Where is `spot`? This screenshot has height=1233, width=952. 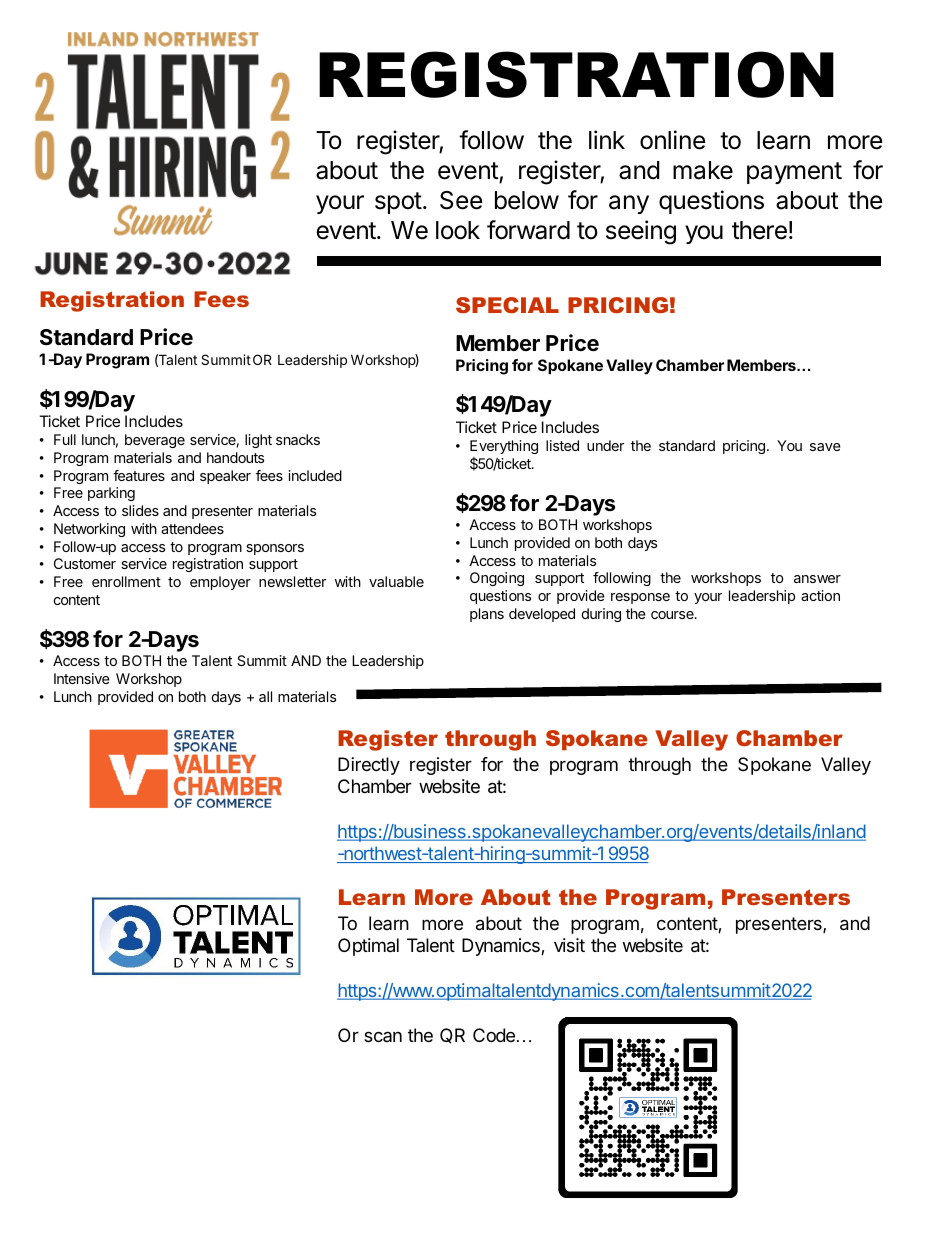 spot is located at coordinates (398, 203).
